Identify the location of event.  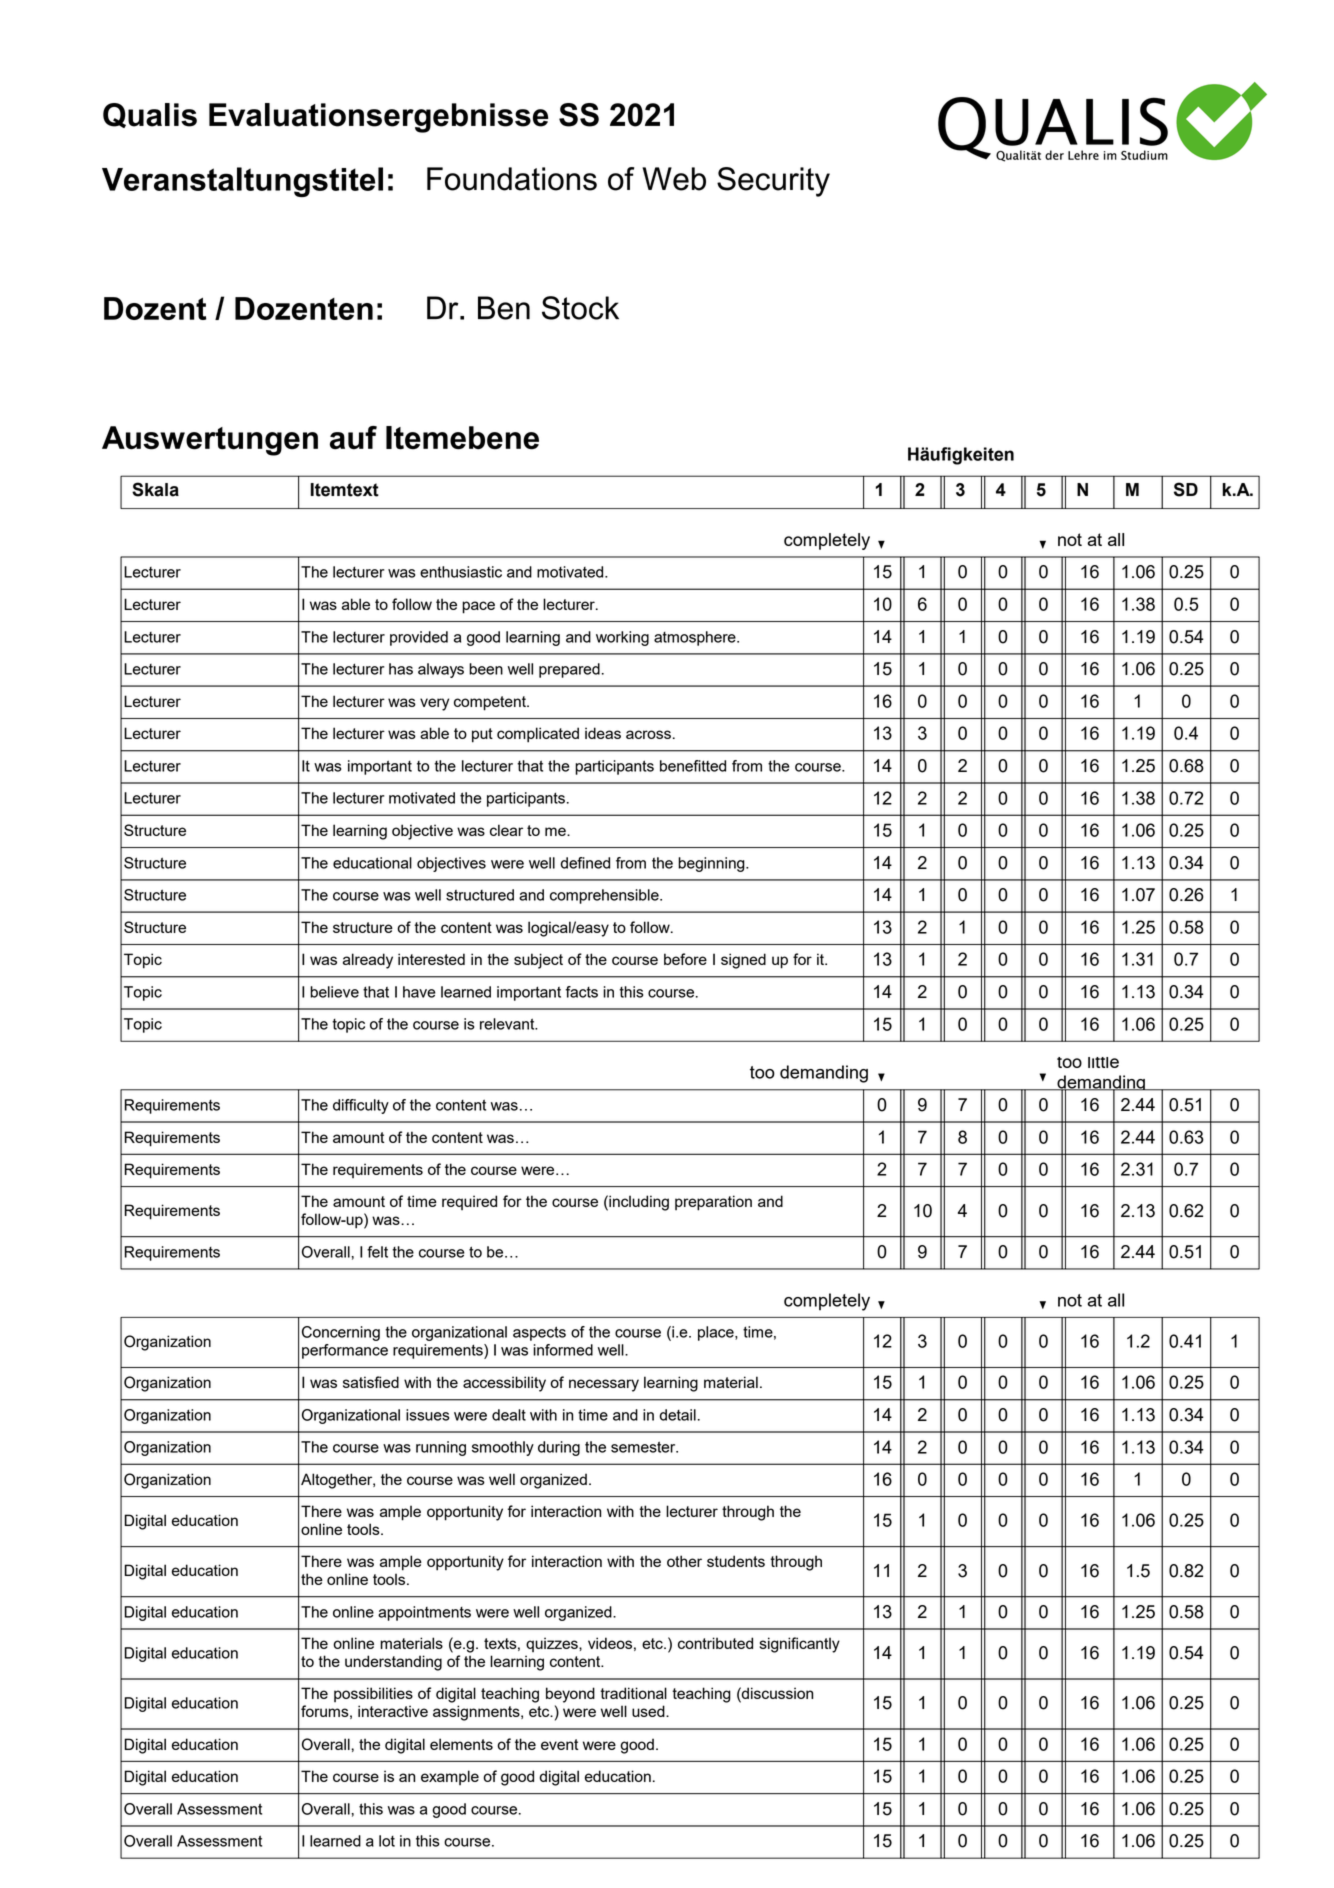
(559, 1744).
